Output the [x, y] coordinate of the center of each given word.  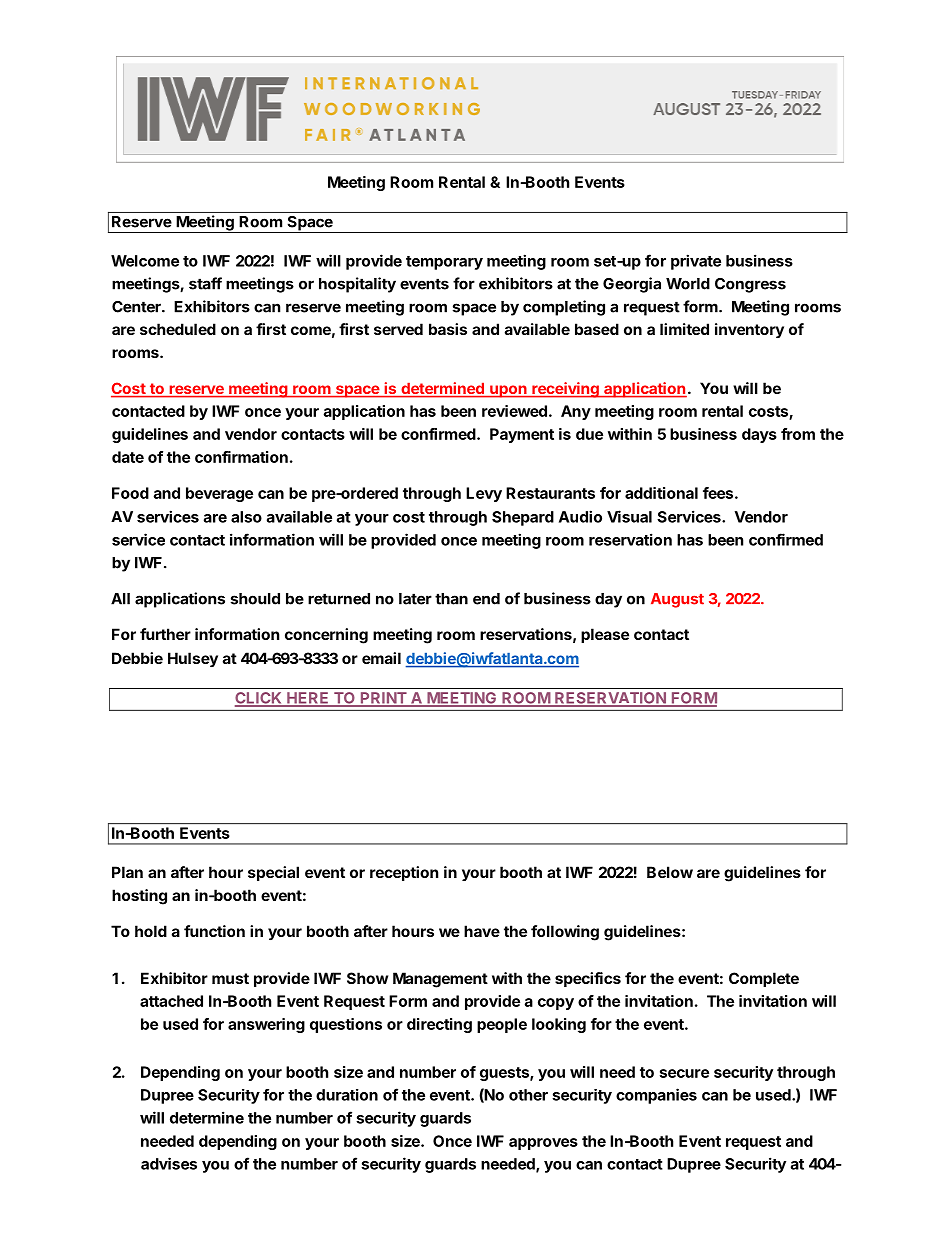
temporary [444, 263]
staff [205, 283]
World [688, 284]
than [451, 599]
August [677, 600]
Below [670, 872]
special [273, 873]
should [255, 599]
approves [543, 1144]
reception [404, 873]
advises [169, 1163]
